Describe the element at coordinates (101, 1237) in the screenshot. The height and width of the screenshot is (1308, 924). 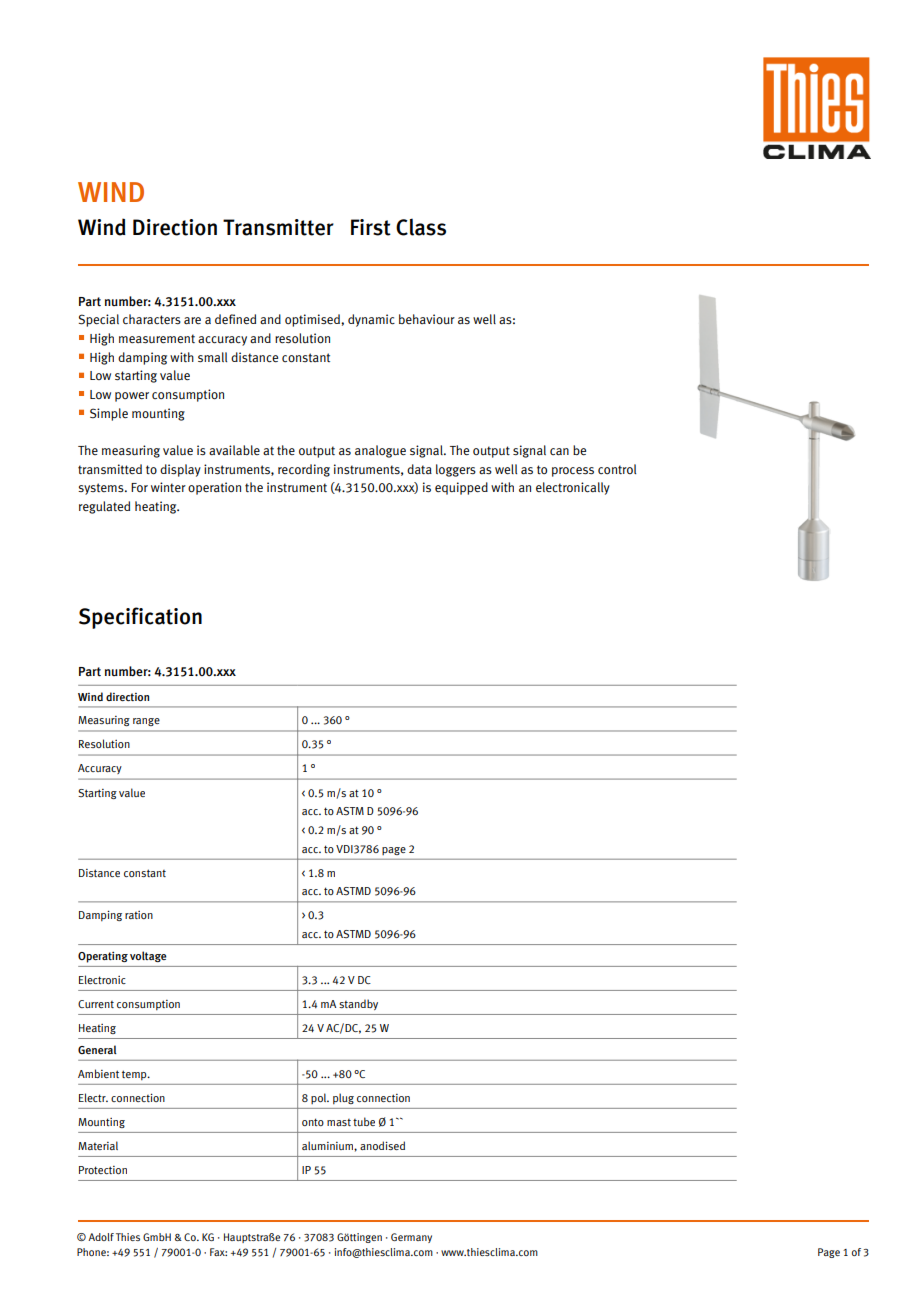
I see `Adolf` at that location.
